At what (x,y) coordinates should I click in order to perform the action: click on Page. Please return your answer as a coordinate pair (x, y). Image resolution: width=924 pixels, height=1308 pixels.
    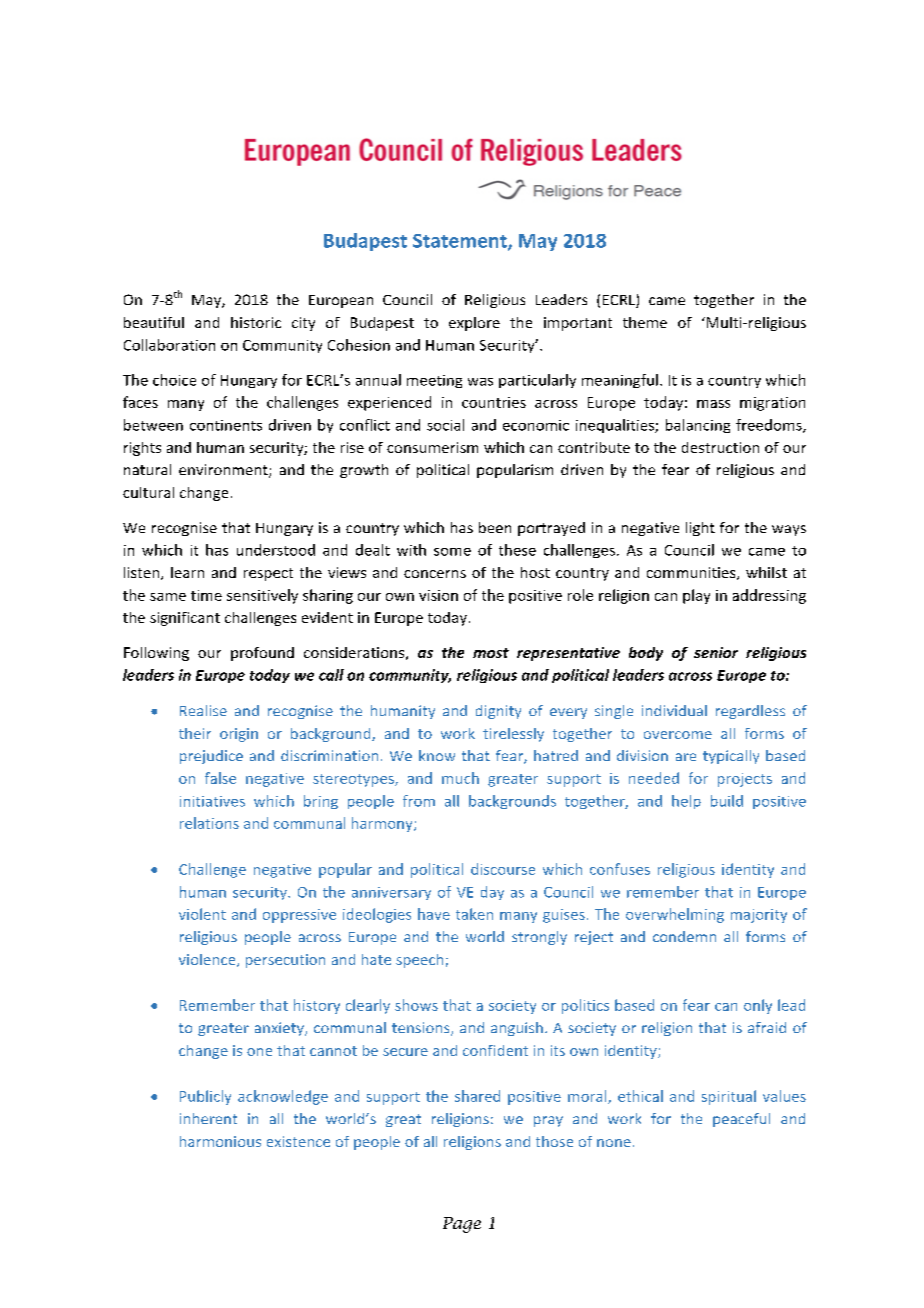
    Looking at the image, I should click on (462, 1225).
